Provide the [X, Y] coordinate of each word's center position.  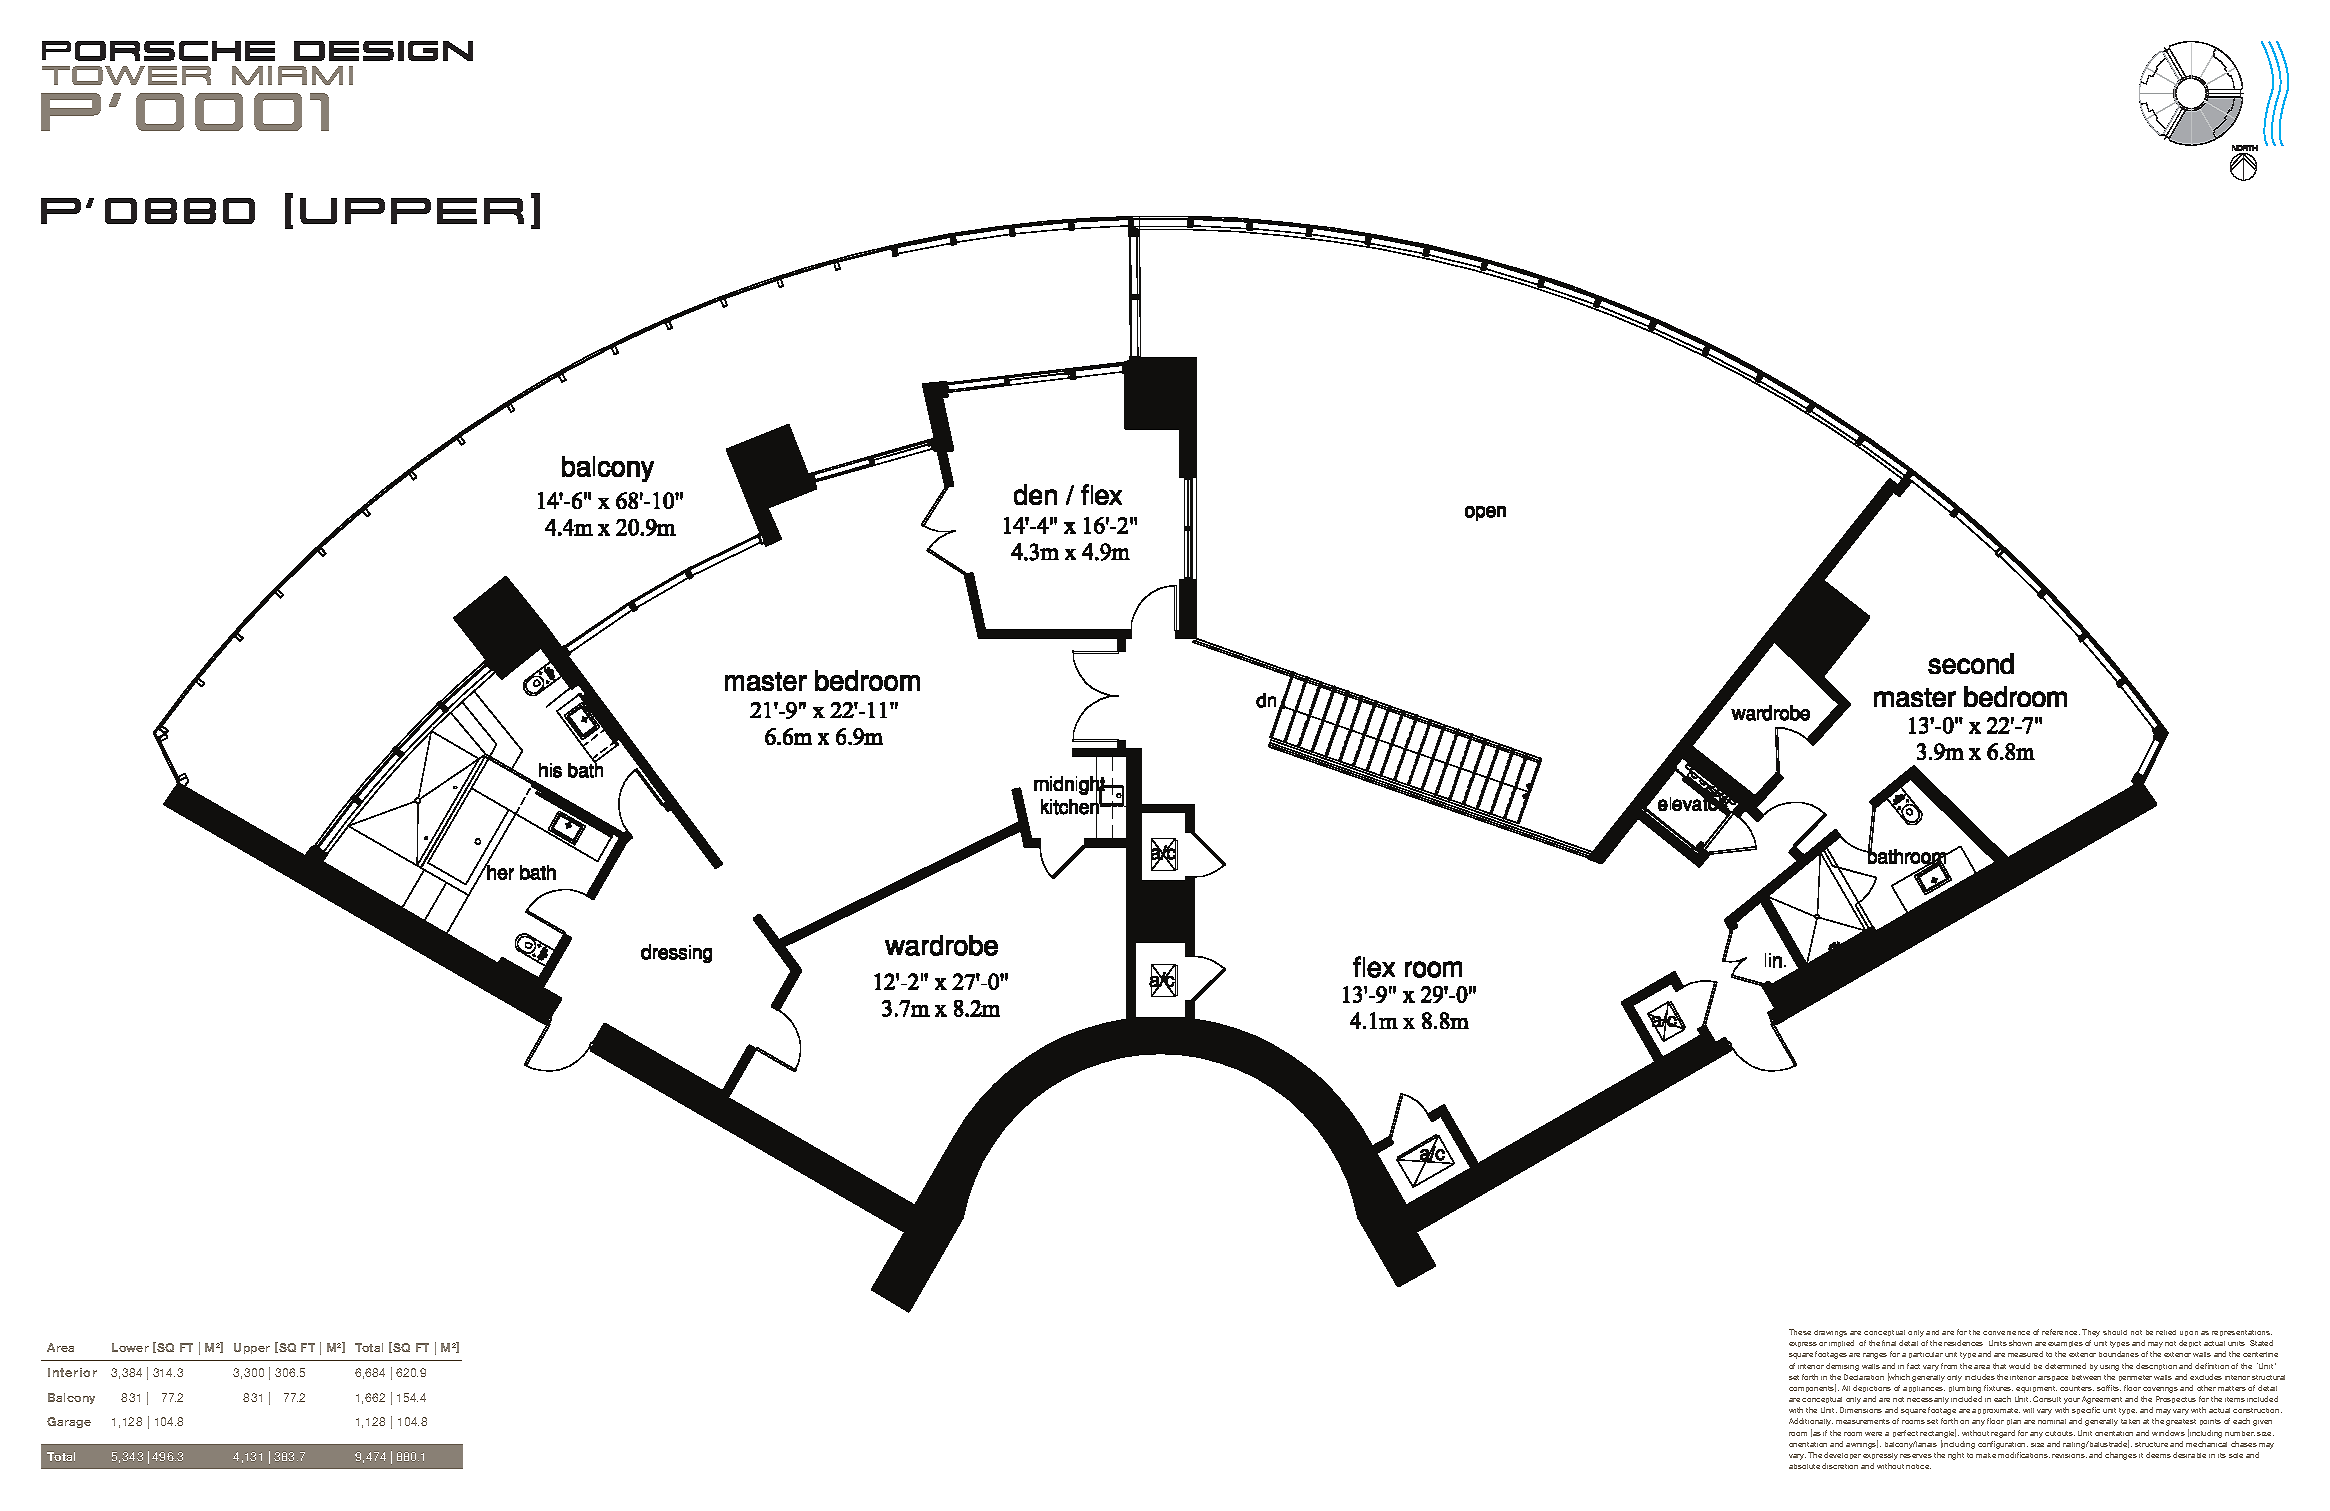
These [1800, 1332]
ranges [1875, 1356]
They [2091, 1333]
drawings [1830, 1333]
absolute [1804, 1466]
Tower [126, 75]
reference [2061, 1332]
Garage [69, 1422]
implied [1841, 1343]
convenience [2006, 1333]
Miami [292, 75]
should [2115, 1332]
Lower [130, 1347]
